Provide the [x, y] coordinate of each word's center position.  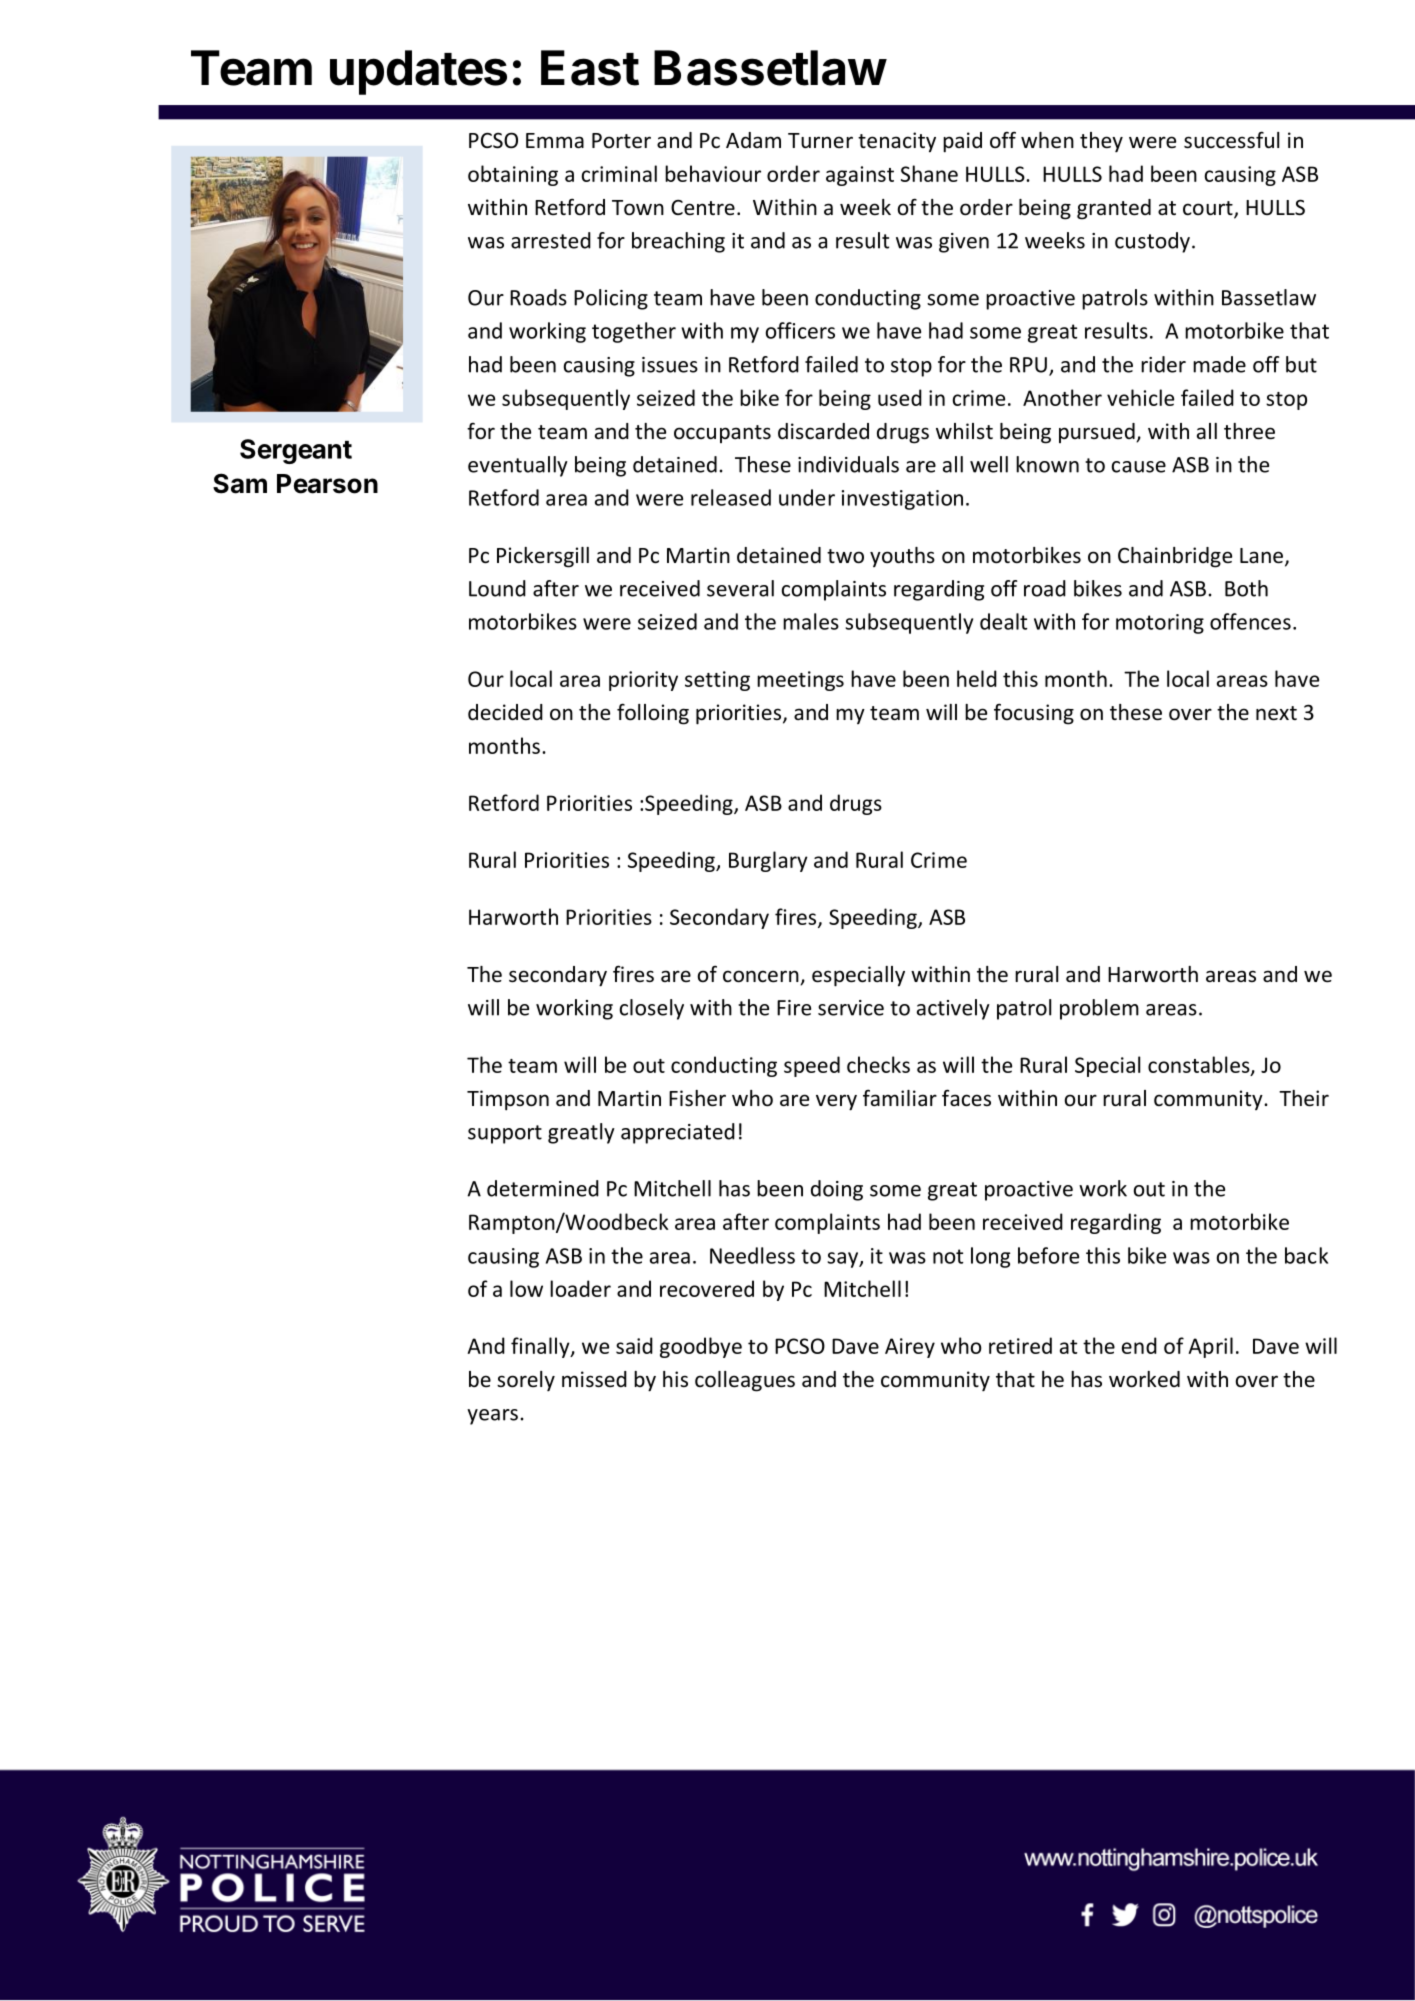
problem [1099, 1009]
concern [762, 977]
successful [1231, 140]
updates [418, 72]
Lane [1261, 556]
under [807, 497]
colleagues [745, 1381]
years [492, 1417]
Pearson [327, 484]
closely [652, 1009]
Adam [753, 140]
